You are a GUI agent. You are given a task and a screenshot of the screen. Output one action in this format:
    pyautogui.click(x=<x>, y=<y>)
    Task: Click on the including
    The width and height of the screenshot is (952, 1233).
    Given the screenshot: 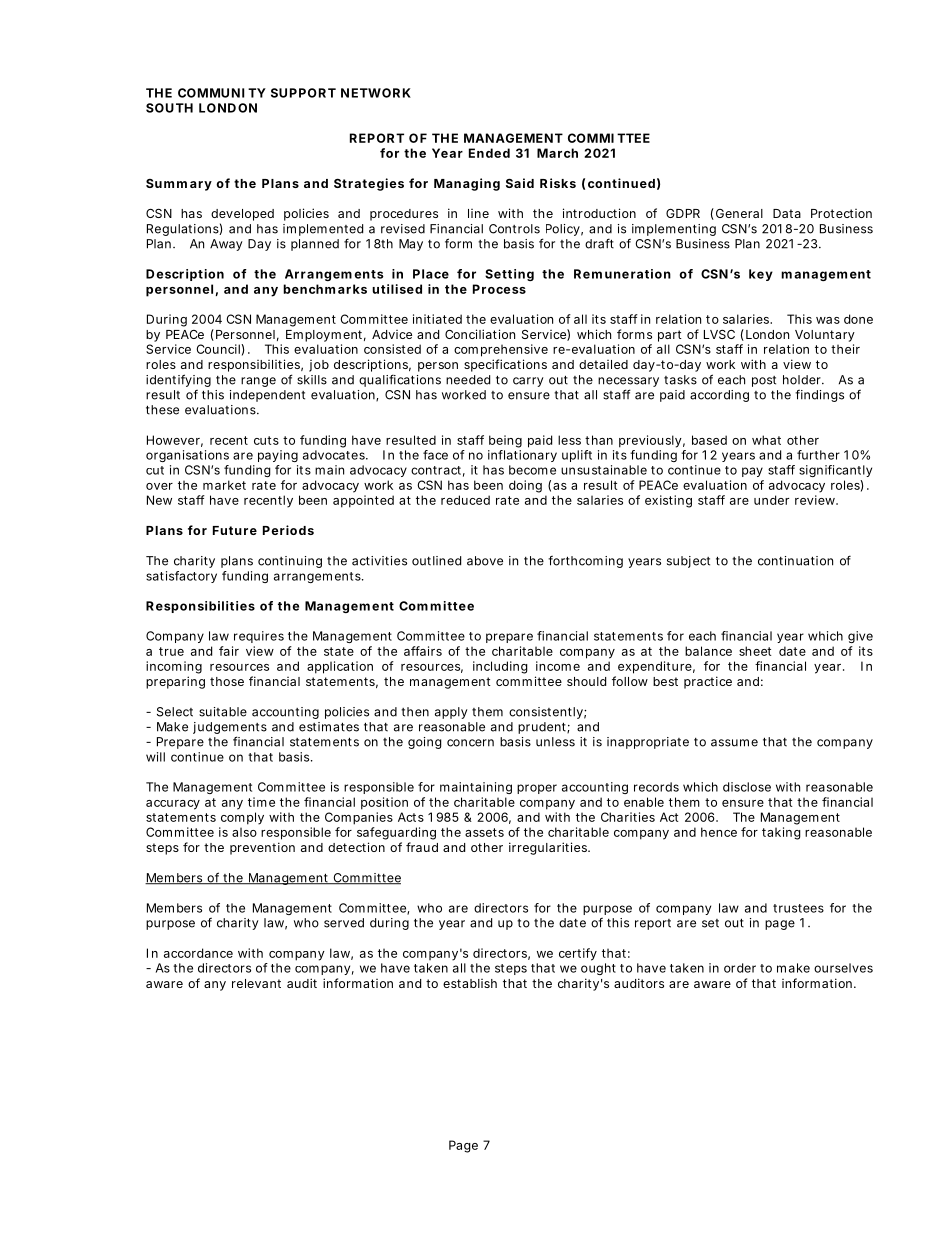 What is the action you would take?
    pyautogui.click(x=500, y=667)
